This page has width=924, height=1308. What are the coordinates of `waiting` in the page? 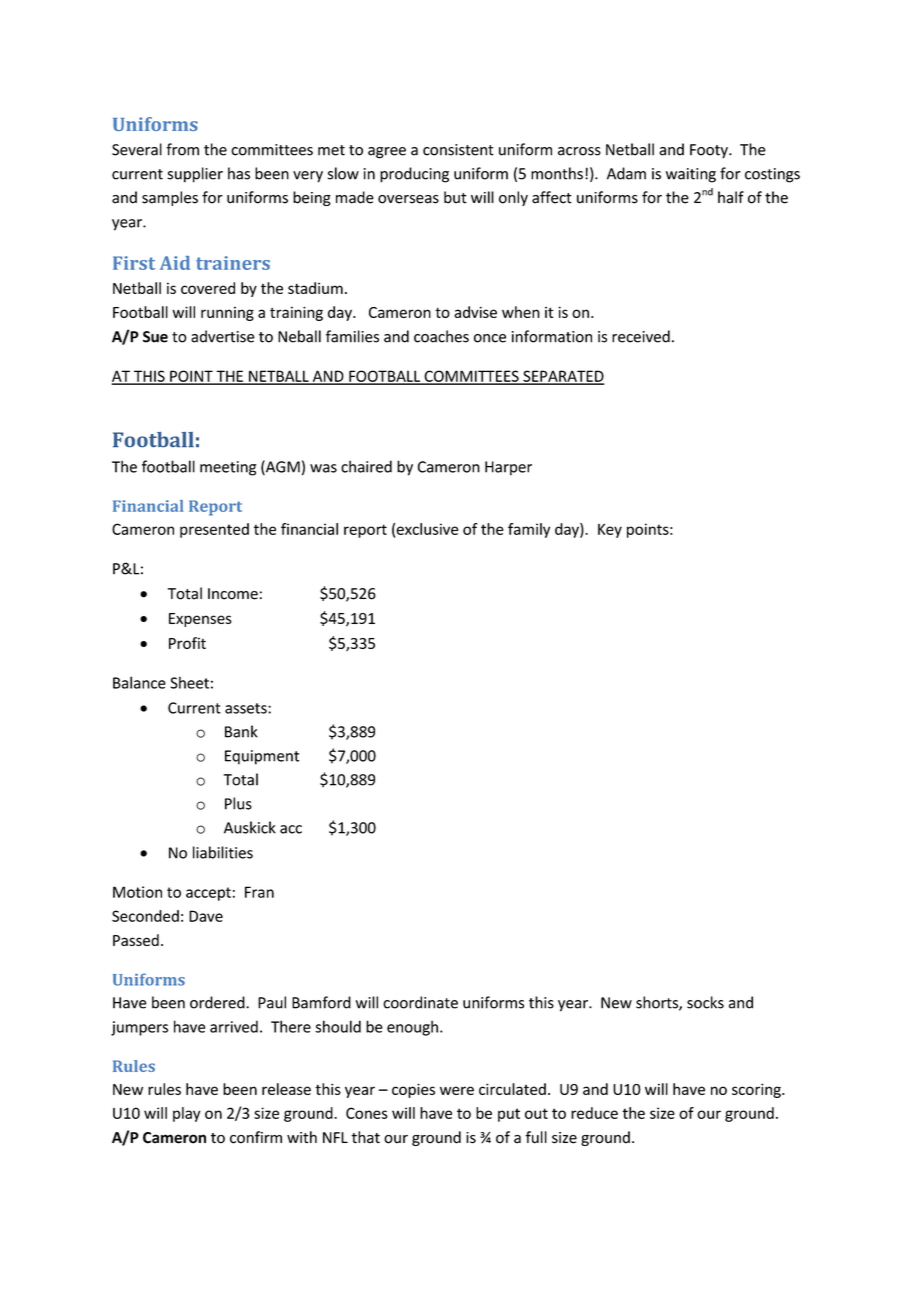 It's located at (691, 175).
